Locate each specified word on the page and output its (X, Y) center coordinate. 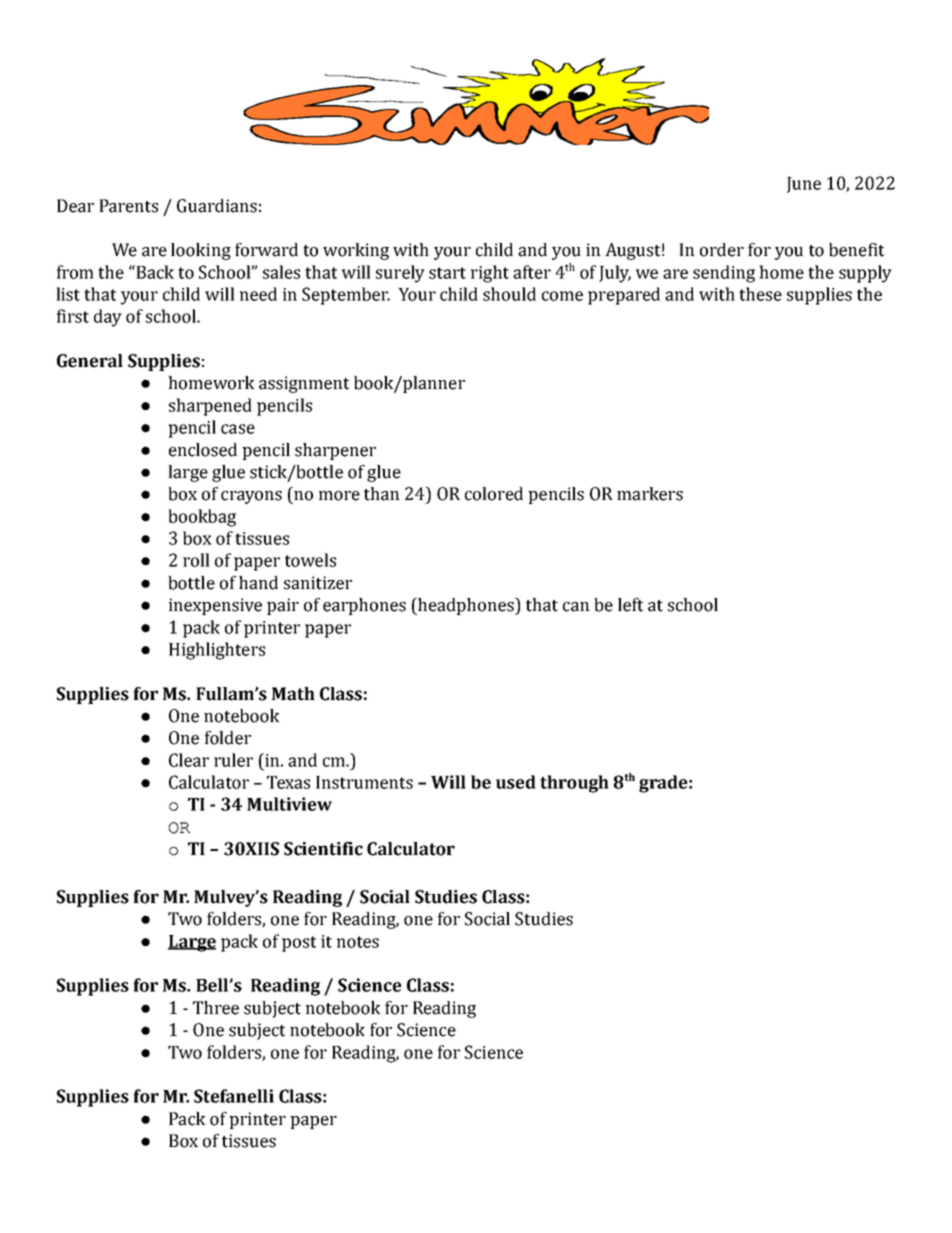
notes (358, 942)
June (804, 185)
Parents (128, 206)
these (760, 294)
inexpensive (215, 606)
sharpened (210, 407)
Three (216, 1008)
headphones (466, 606)
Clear (189, 760)
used (516, 782)
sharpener (335, 451)
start (447, 273)
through (574, 784)
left (630, 605)
